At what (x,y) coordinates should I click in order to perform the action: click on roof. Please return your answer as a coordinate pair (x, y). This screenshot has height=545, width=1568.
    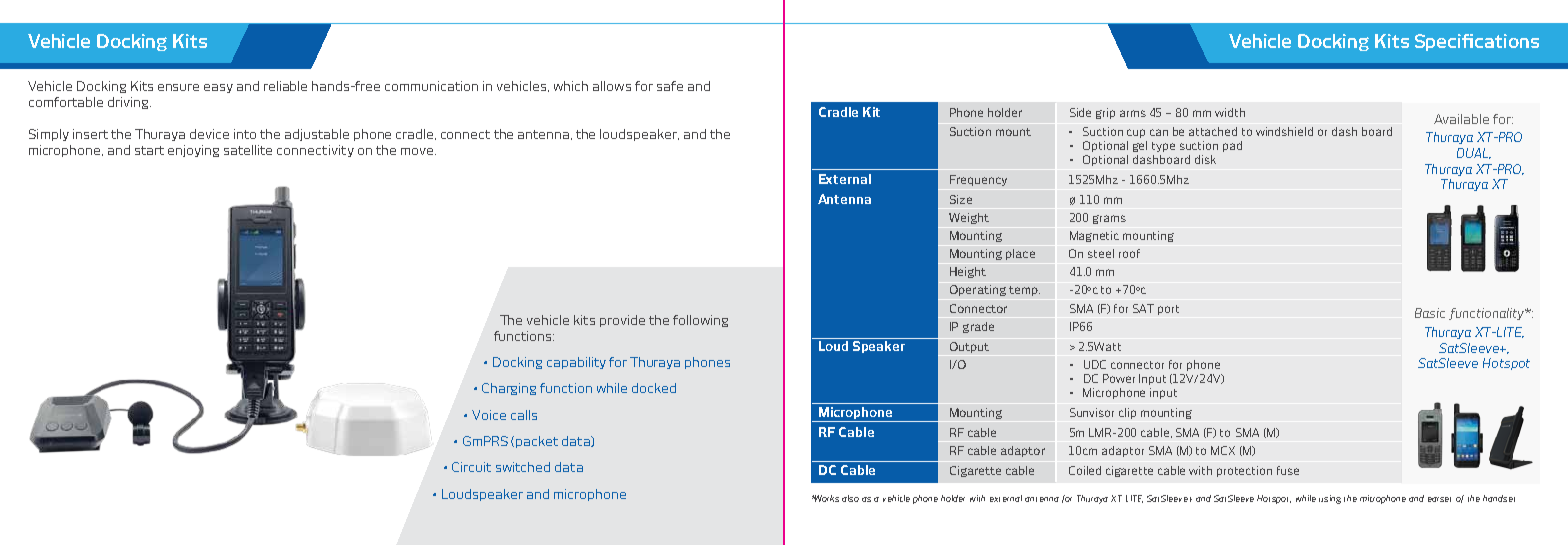
    Looking at the image, I should click on (1129, 253).
